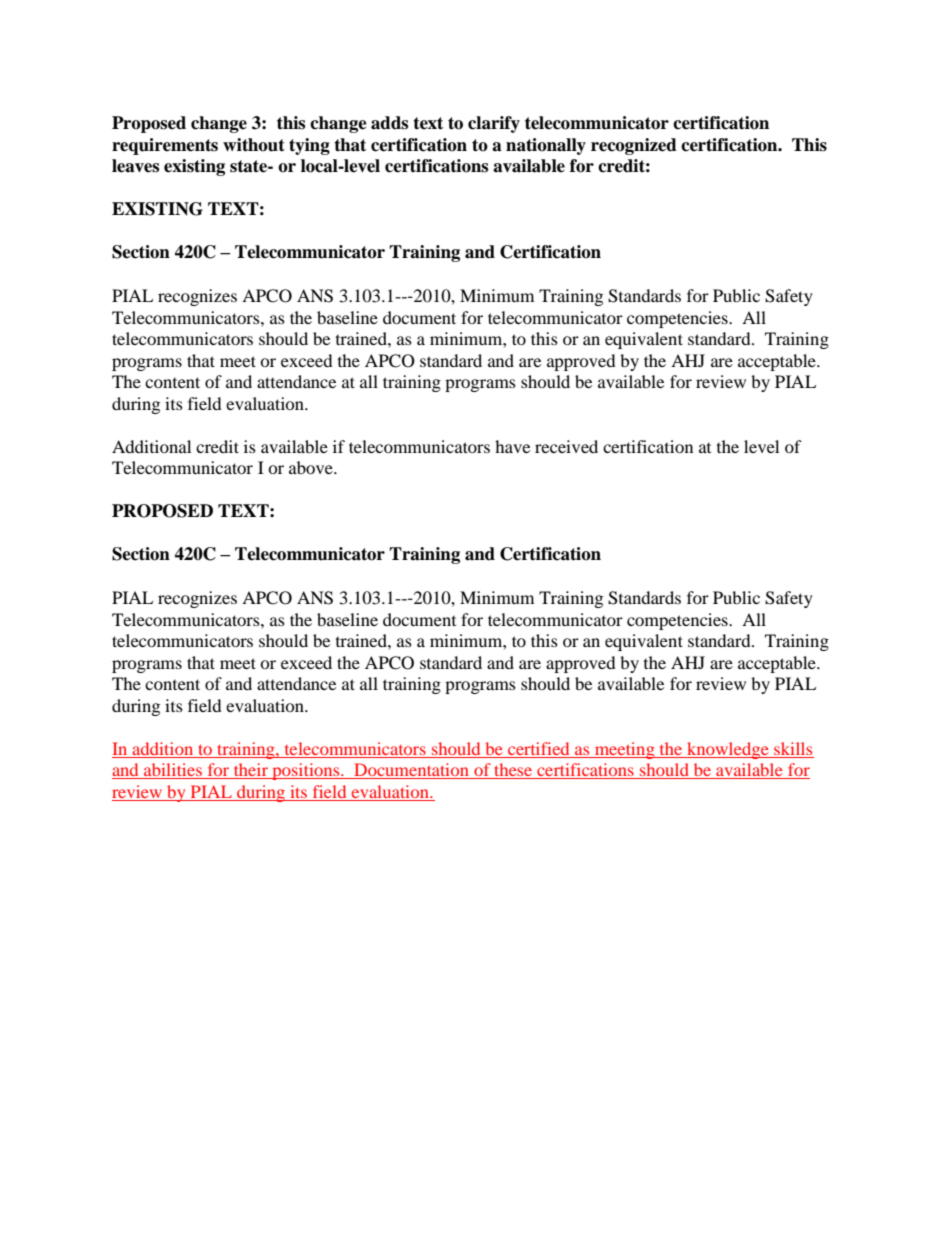 The image size is (952, 1233). What do you see at coordinates (251, 771) in the screenshot?
I see `their` at bounding box center [251, 771].
